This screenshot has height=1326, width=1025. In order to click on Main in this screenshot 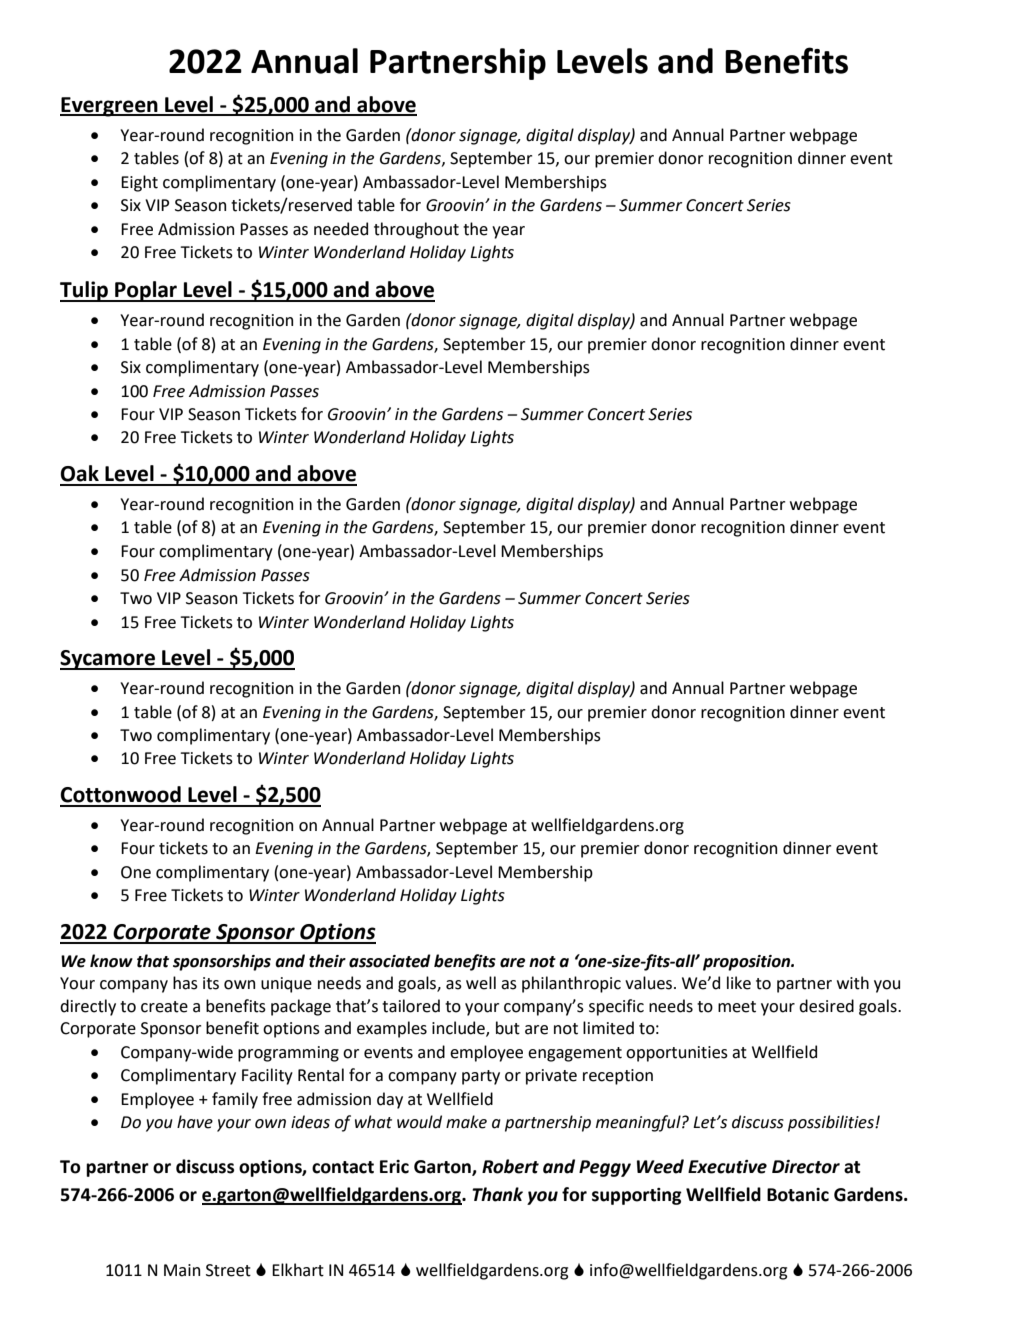, I will do `click(182, 1270)`.
